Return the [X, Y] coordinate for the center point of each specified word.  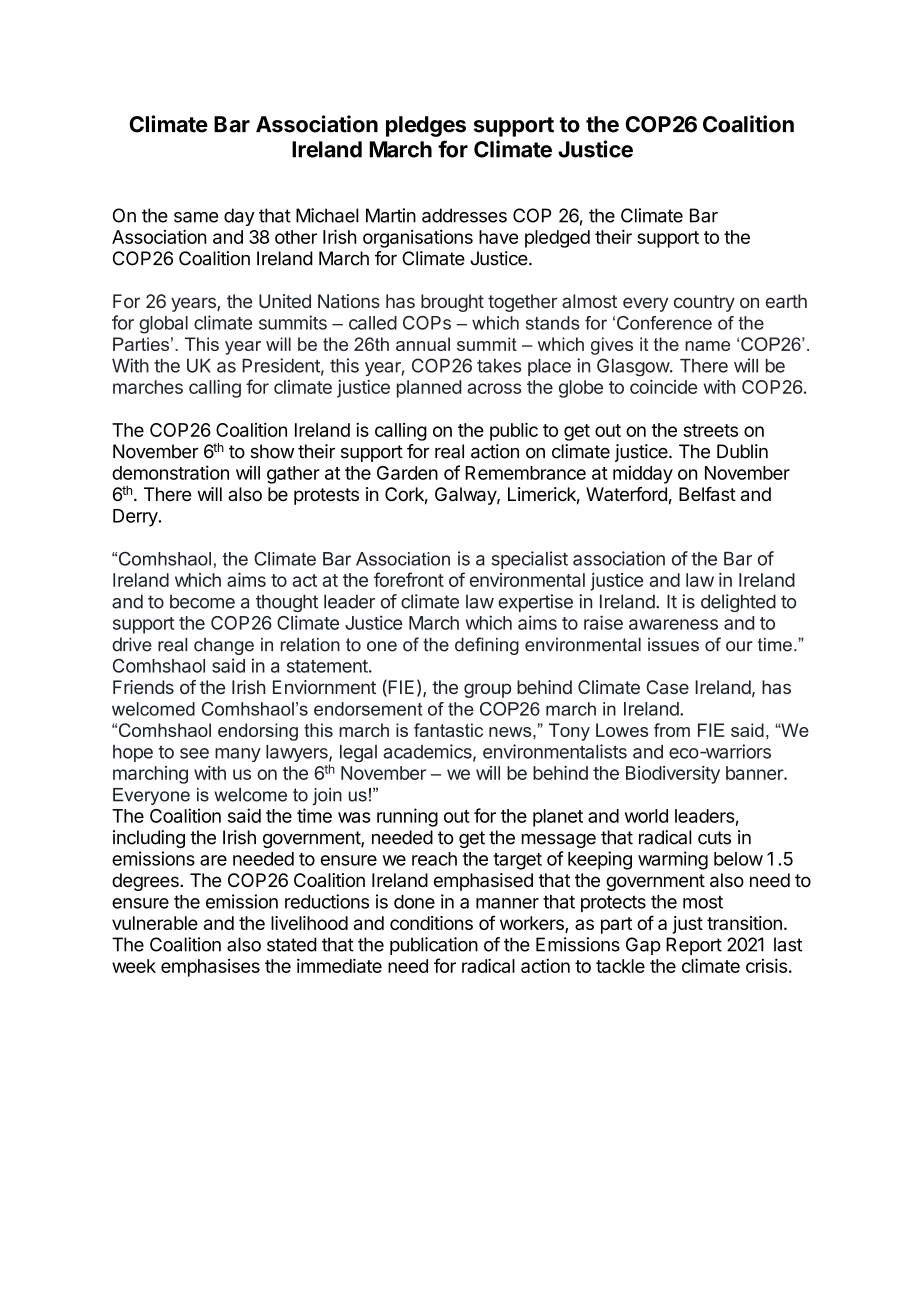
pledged [557, 239]
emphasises [210, 968]
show [272, 451]
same [196, 217]
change [224, 646]
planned [429, 389]
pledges [426, 126]
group [487, 690]
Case [667, 687]
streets [710, 430]
